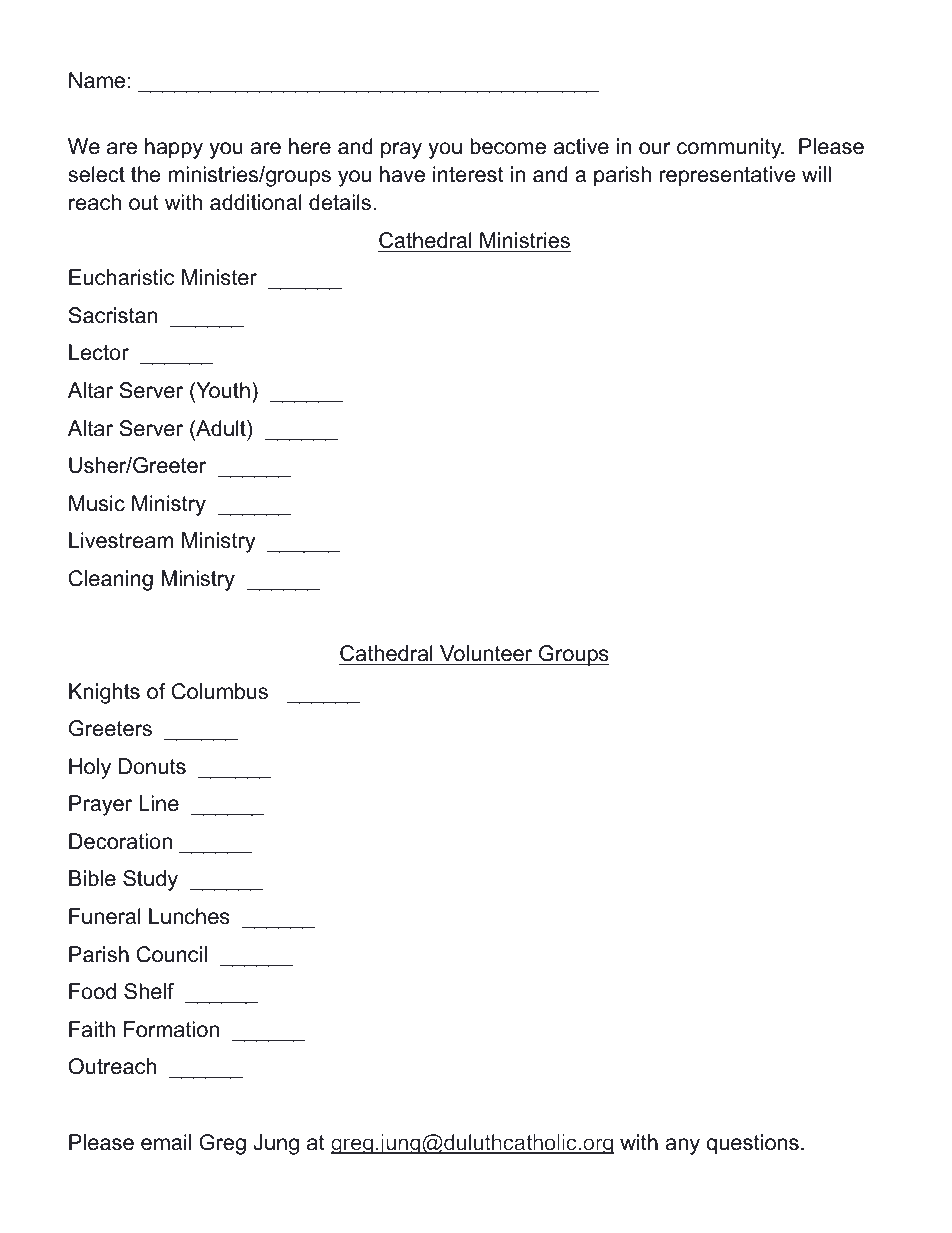 The height and width of the screenshot is (1233, 952). I want to click on Donuts, so click(152, 766).
